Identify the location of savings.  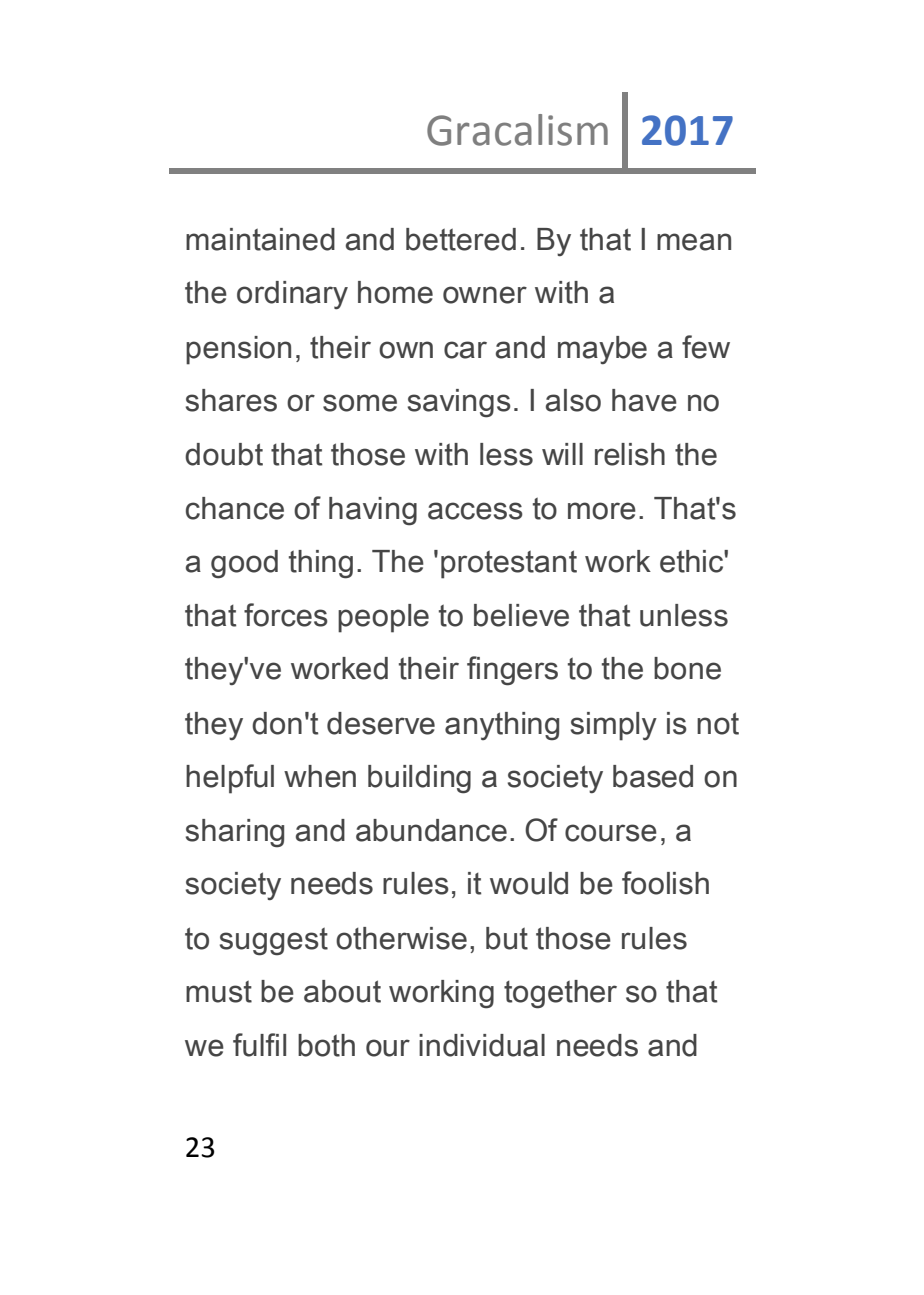
(459, 403).
